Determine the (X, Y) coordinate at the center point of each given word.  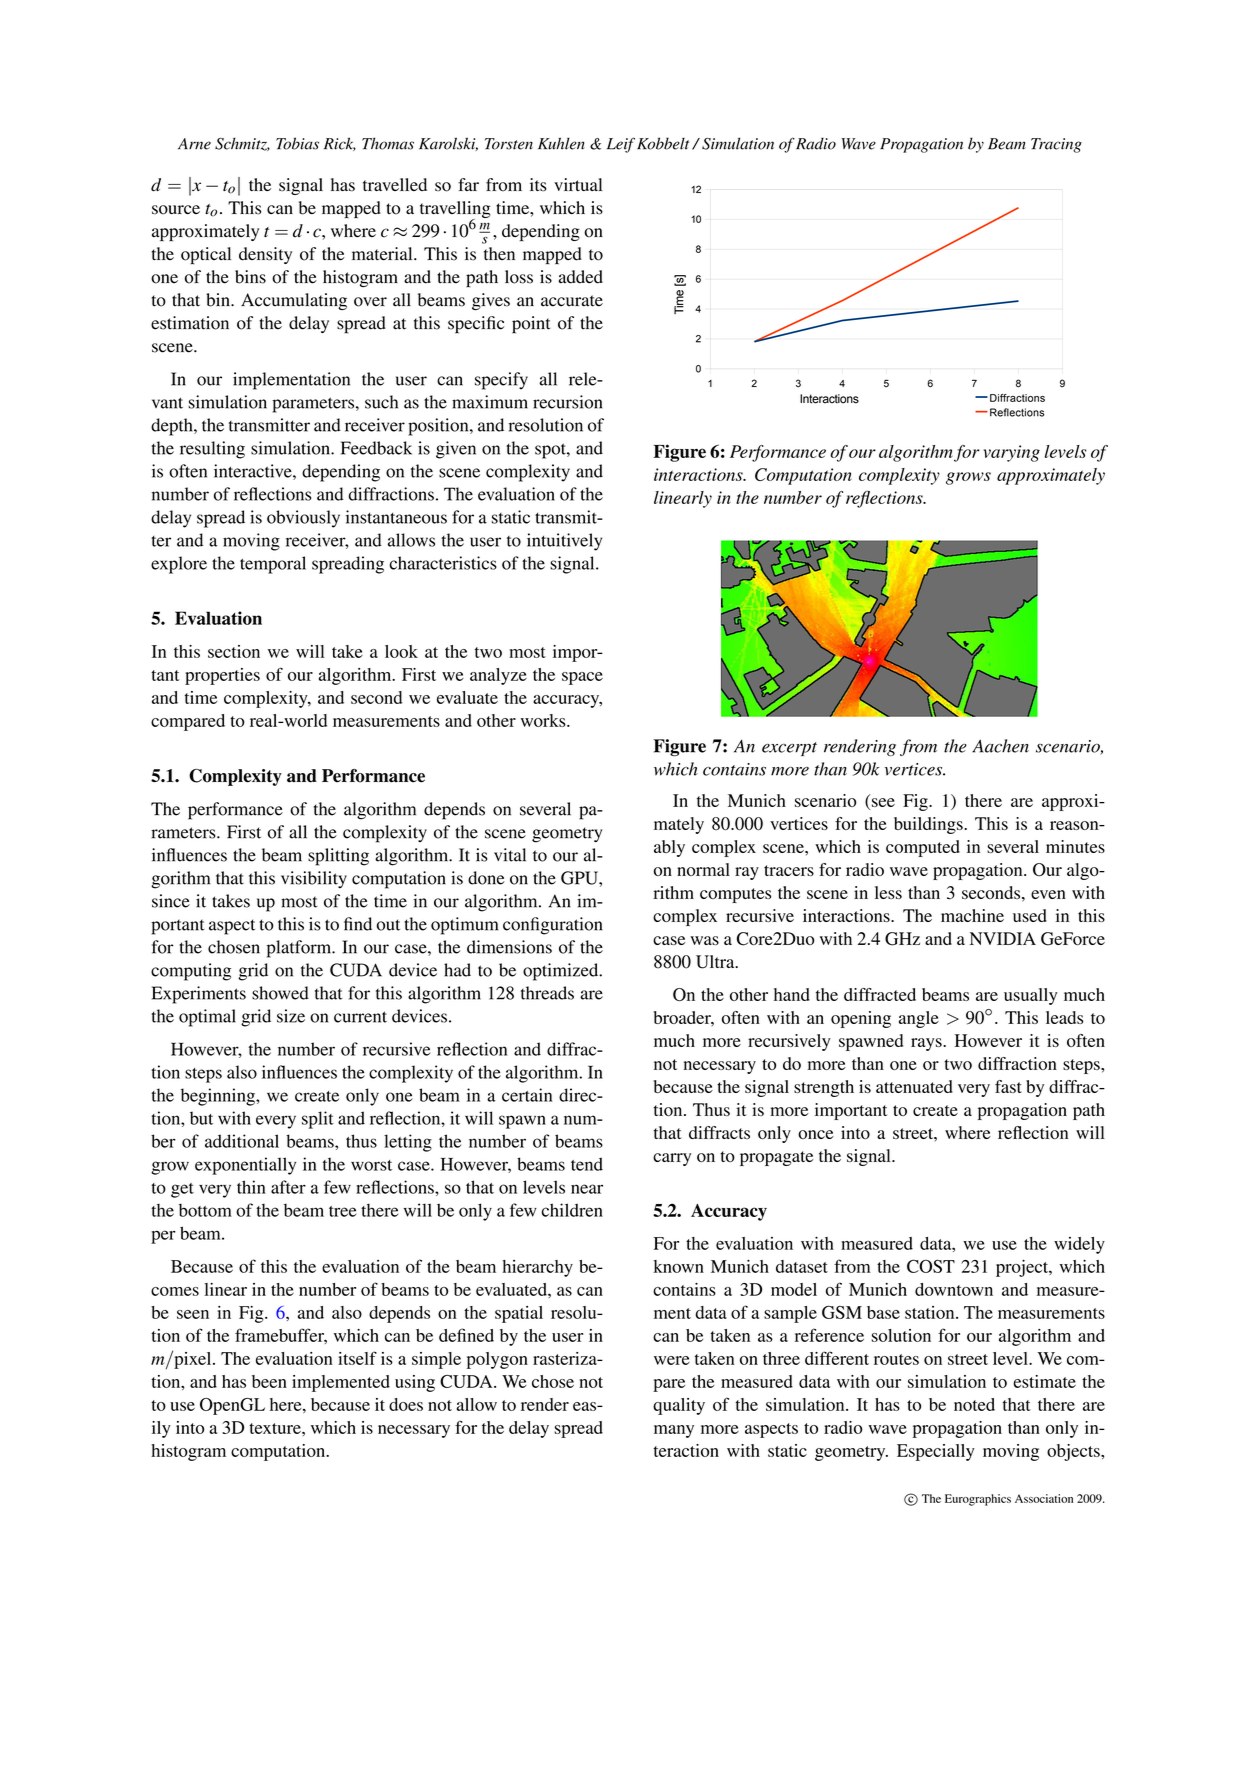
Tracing (1056, 145)
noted (974, 1404)
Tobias (297, 143)
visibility (314, 880)
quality (679, 1406)
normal (703, 869)
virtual (578, 184)
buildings (929, 825)
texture (276, 1428)
